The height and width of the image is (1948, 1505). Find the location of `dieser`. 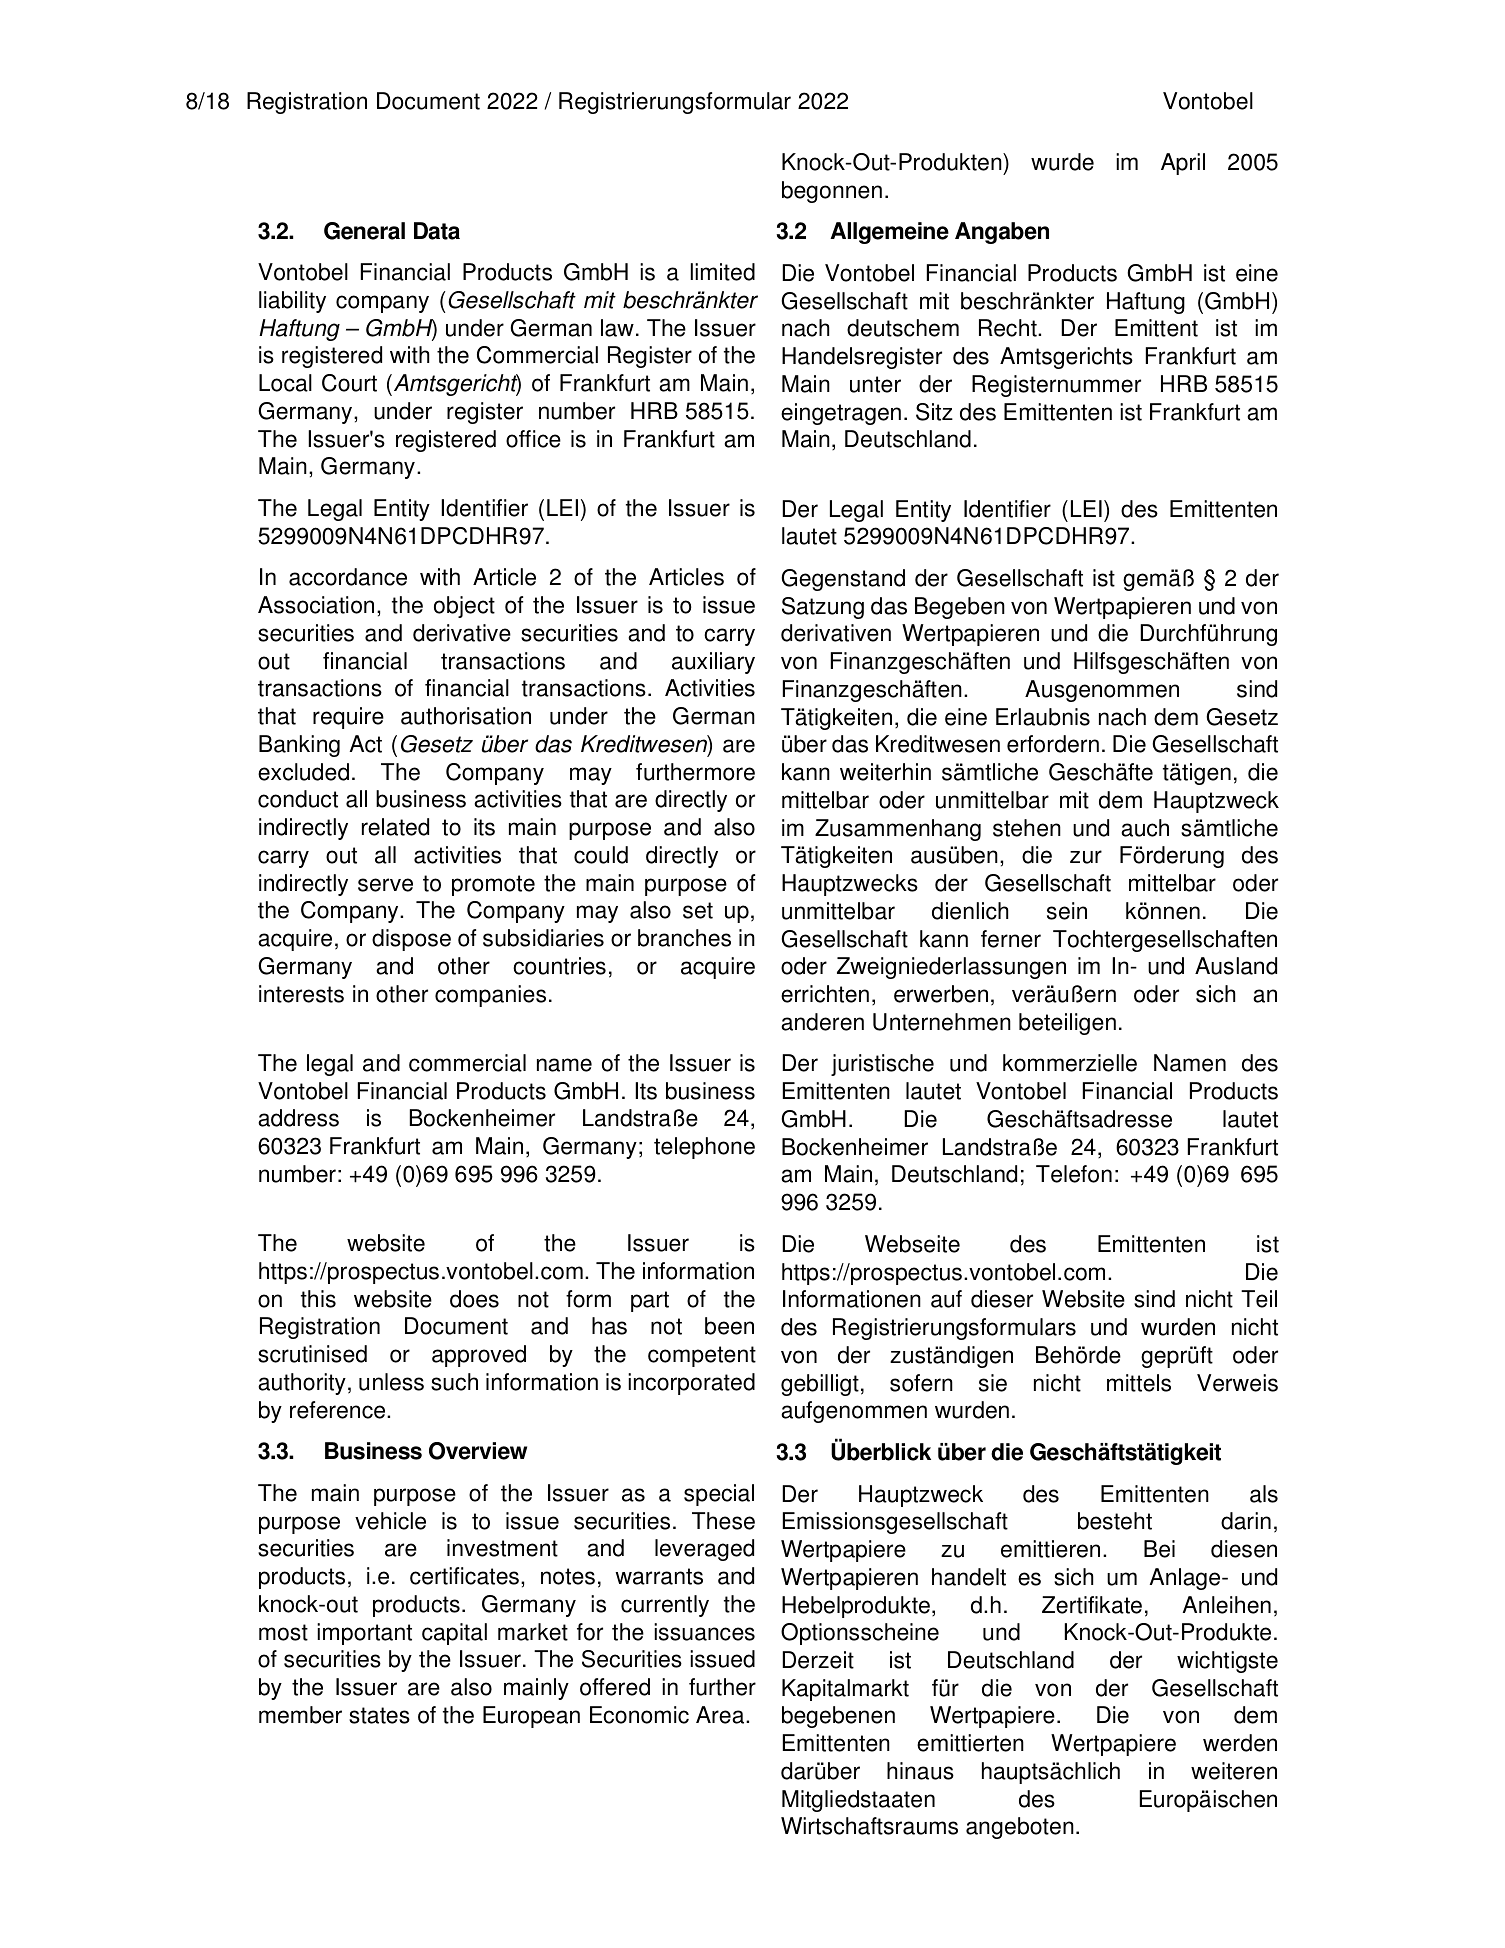

dieser is located at coordinates (1002, 1299).
